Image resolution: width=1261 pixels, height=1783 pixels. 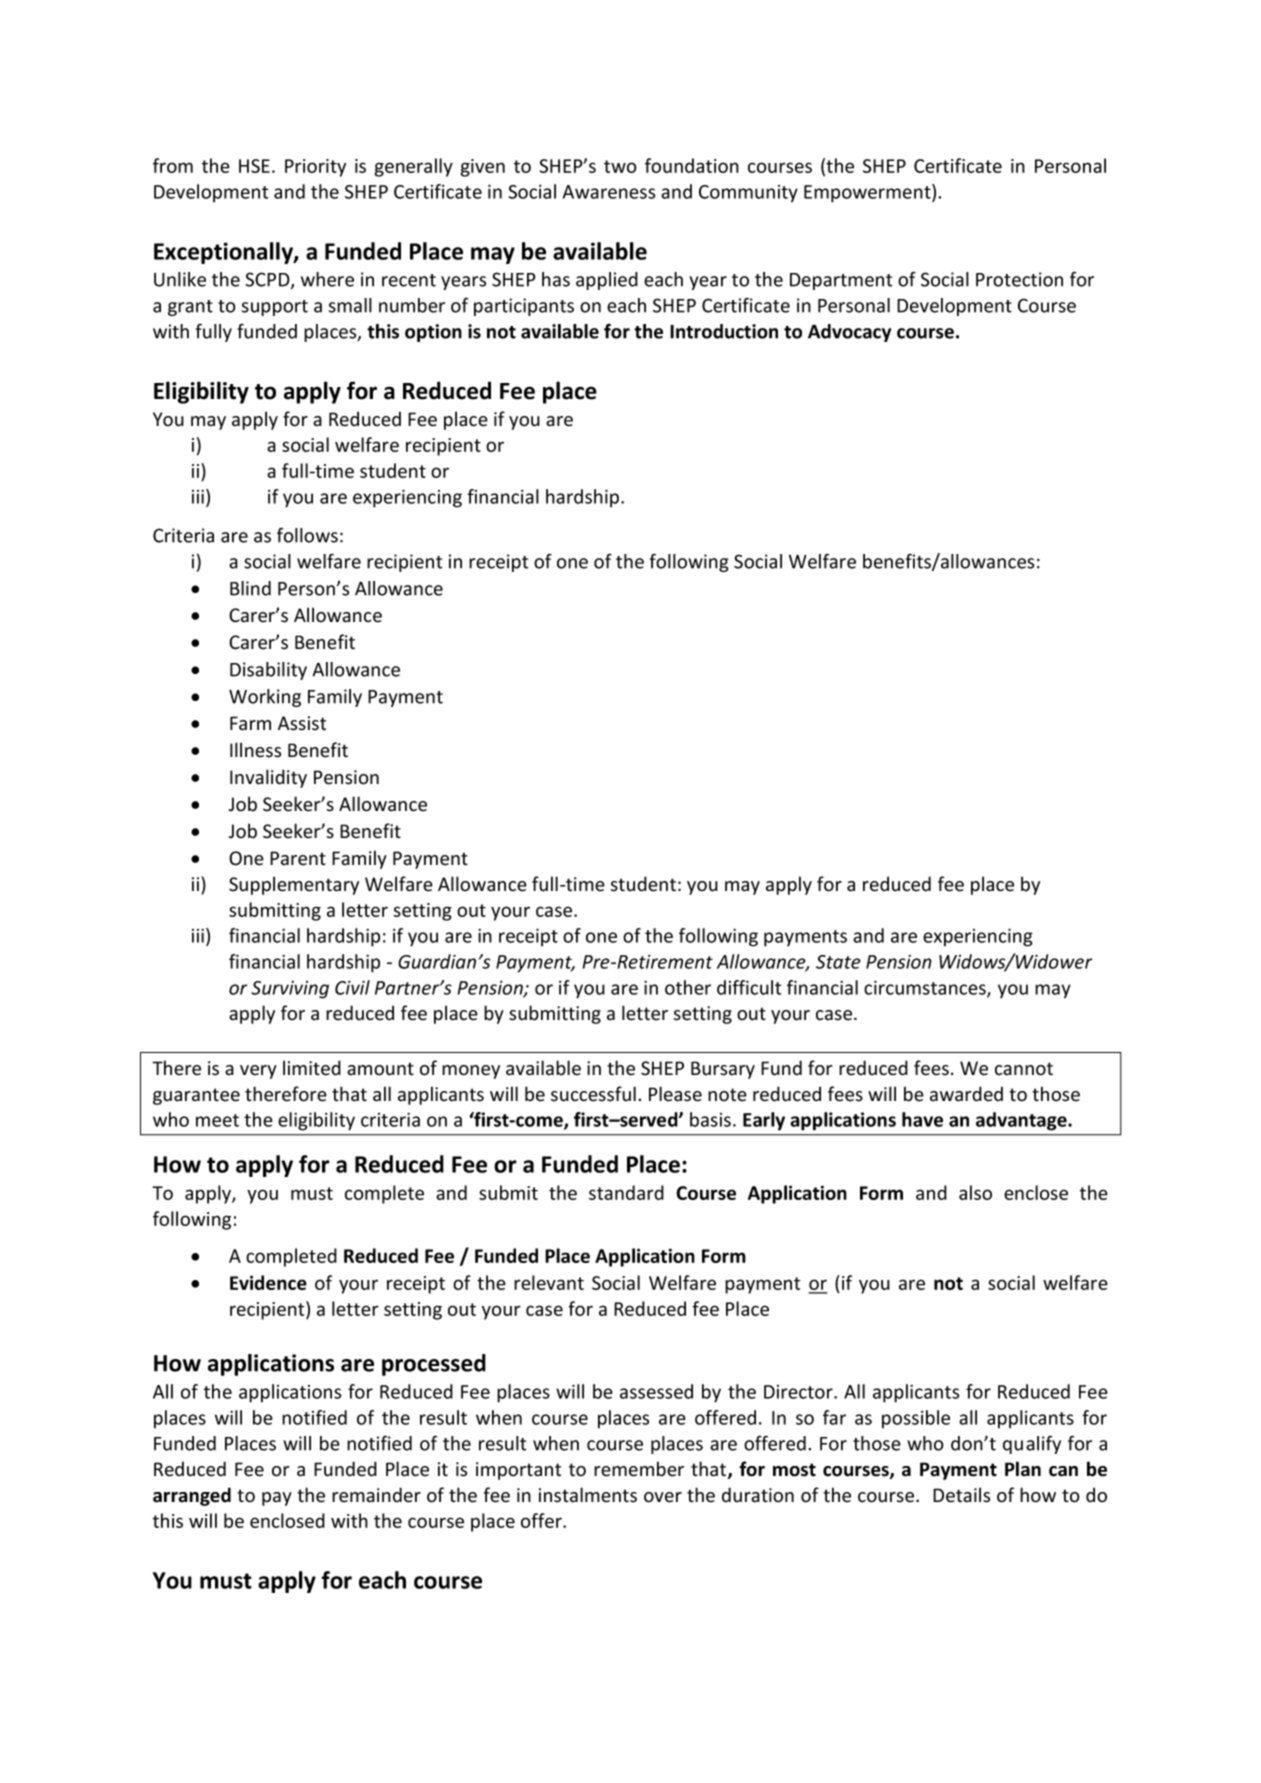 I want to click on Blind, so click(x=250, y=588).
